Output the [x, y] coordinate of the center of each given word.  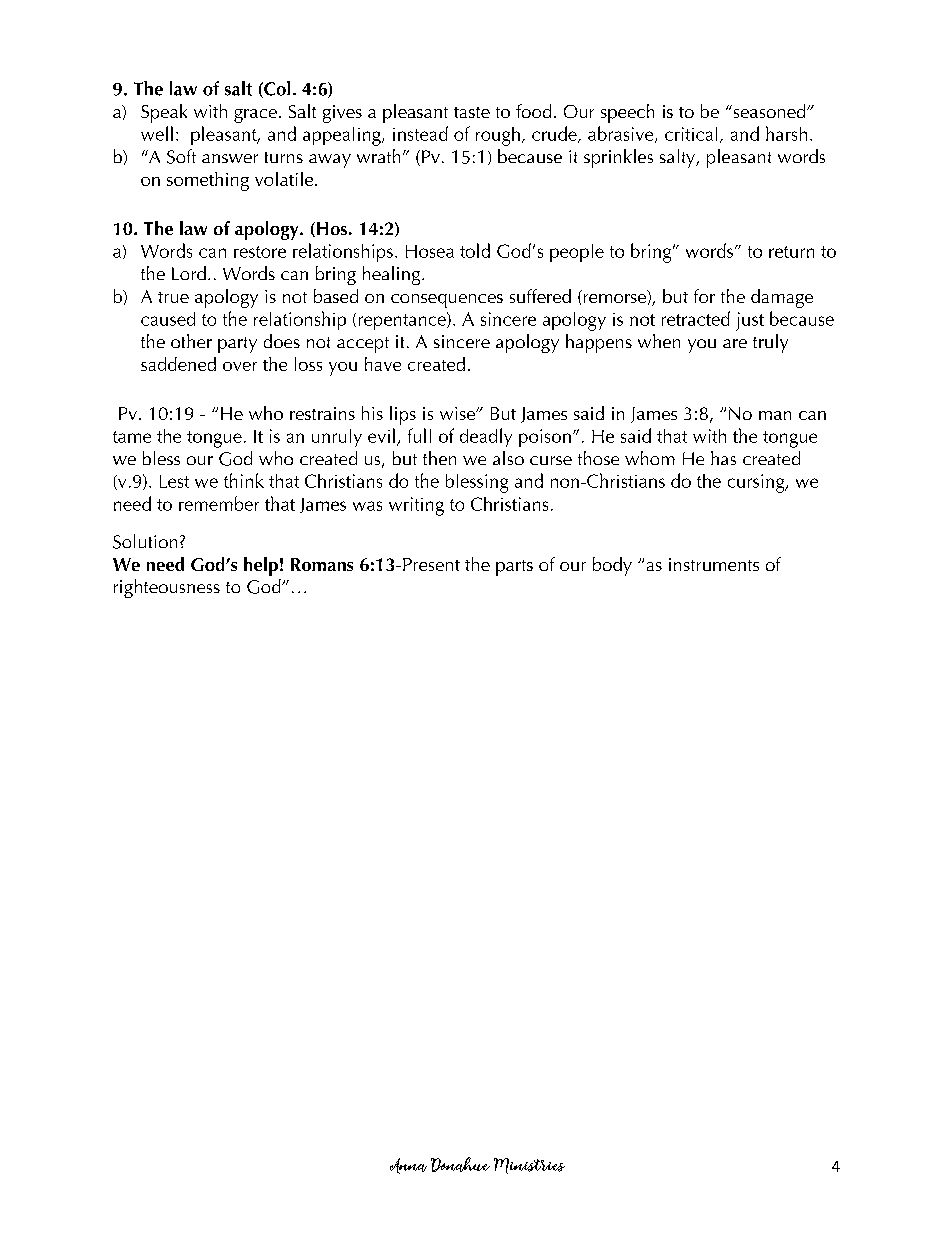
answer [230, 158]
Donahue [460, 1164]
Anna [408, 1166]
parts [514, 568]
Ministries [529, 1166]
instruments [714, 564]
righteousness [167, 588]
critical [691, 134]
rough [498, 136]
